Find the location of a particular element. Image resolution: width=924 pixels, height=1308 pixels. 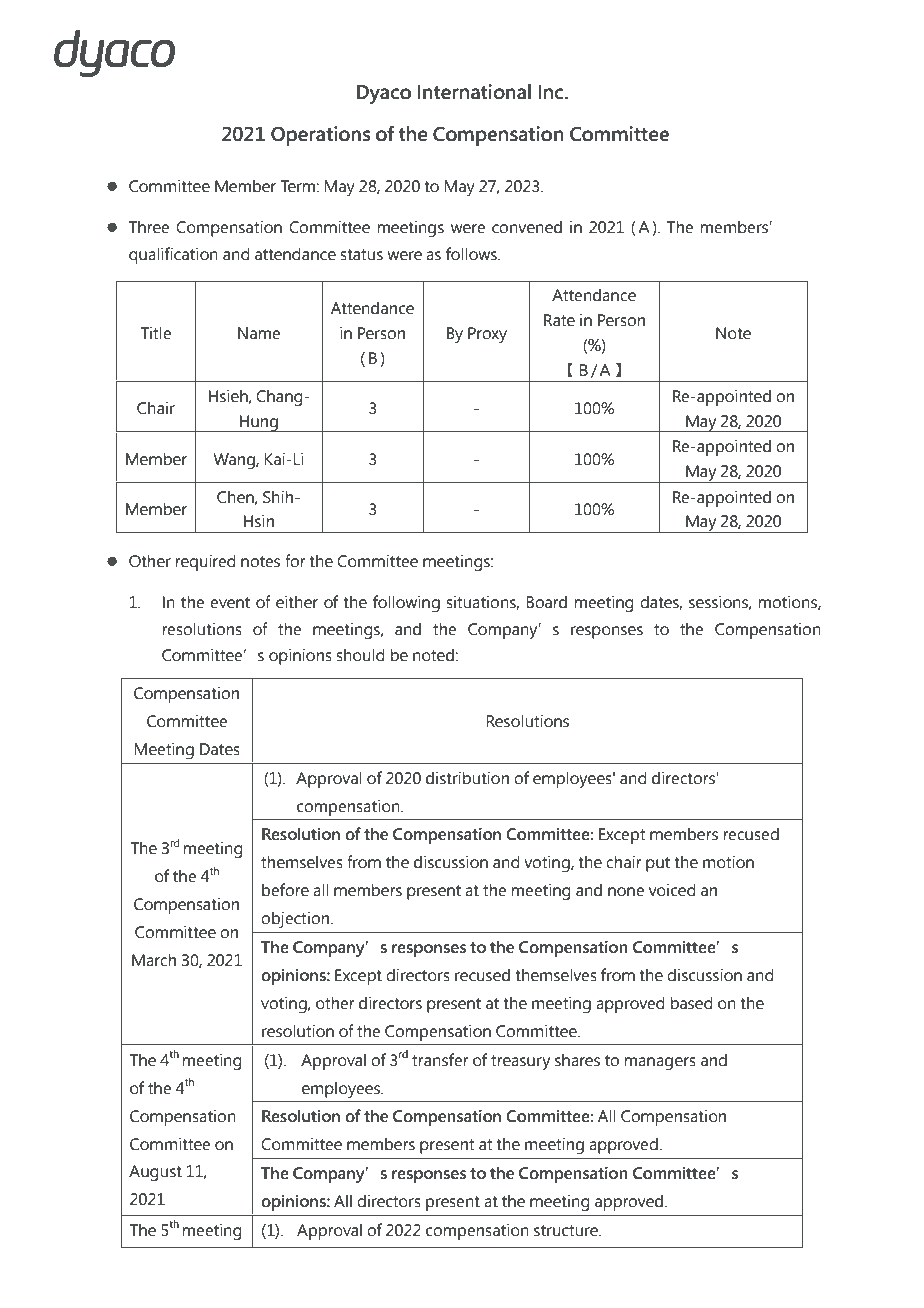

Inc is located at coordinates (550, 92).
